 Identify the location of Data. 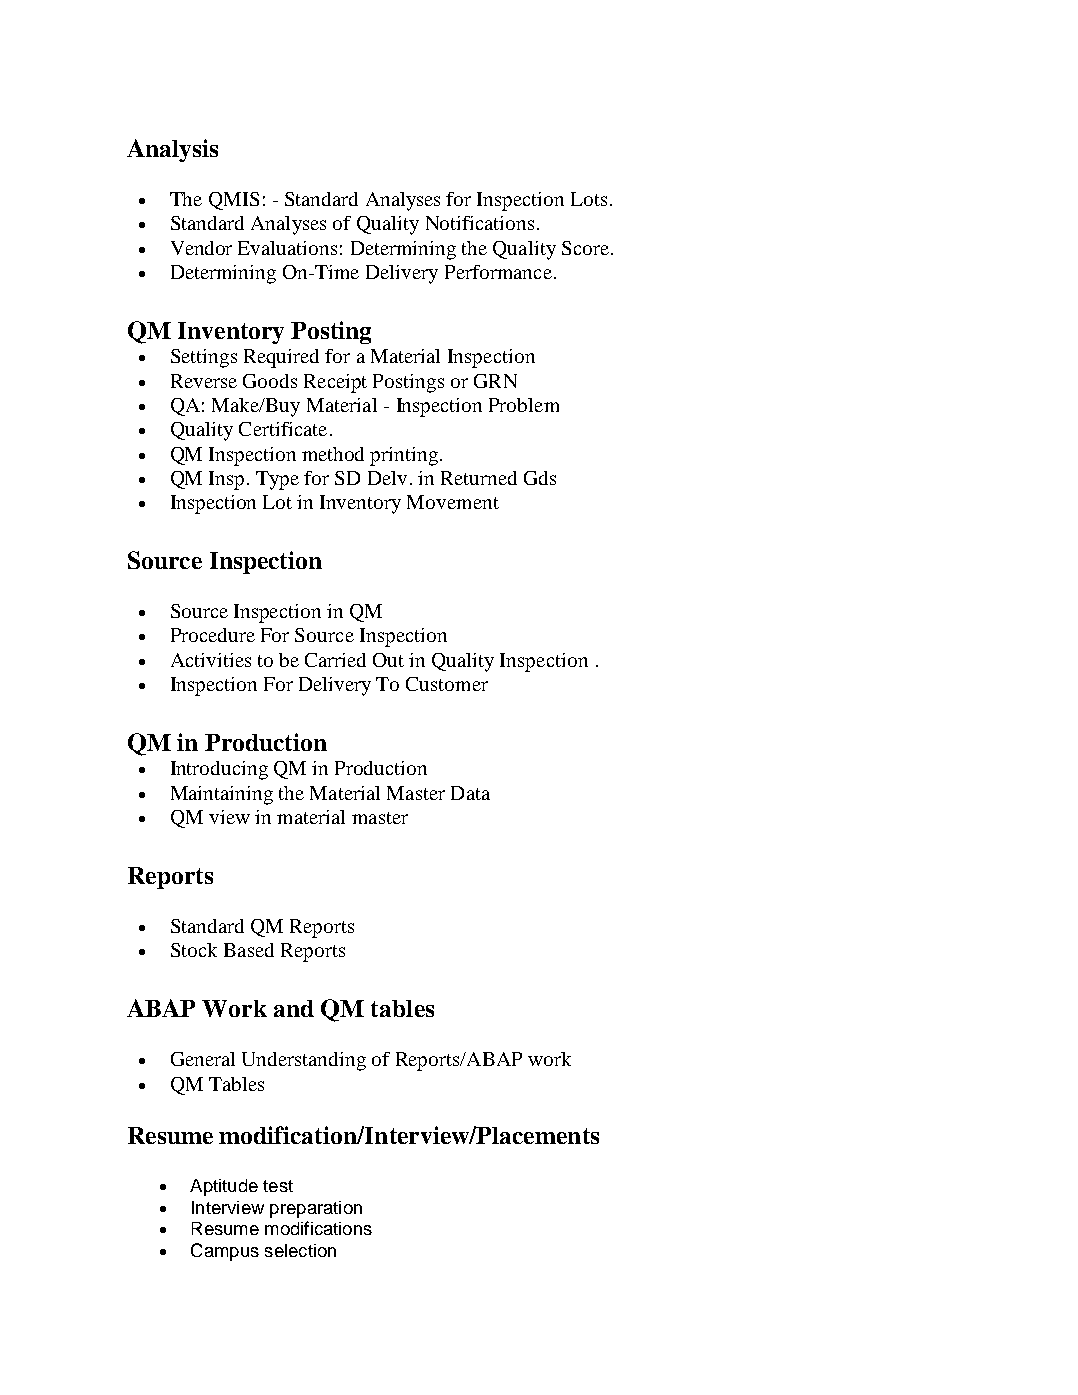
(470, 793).
